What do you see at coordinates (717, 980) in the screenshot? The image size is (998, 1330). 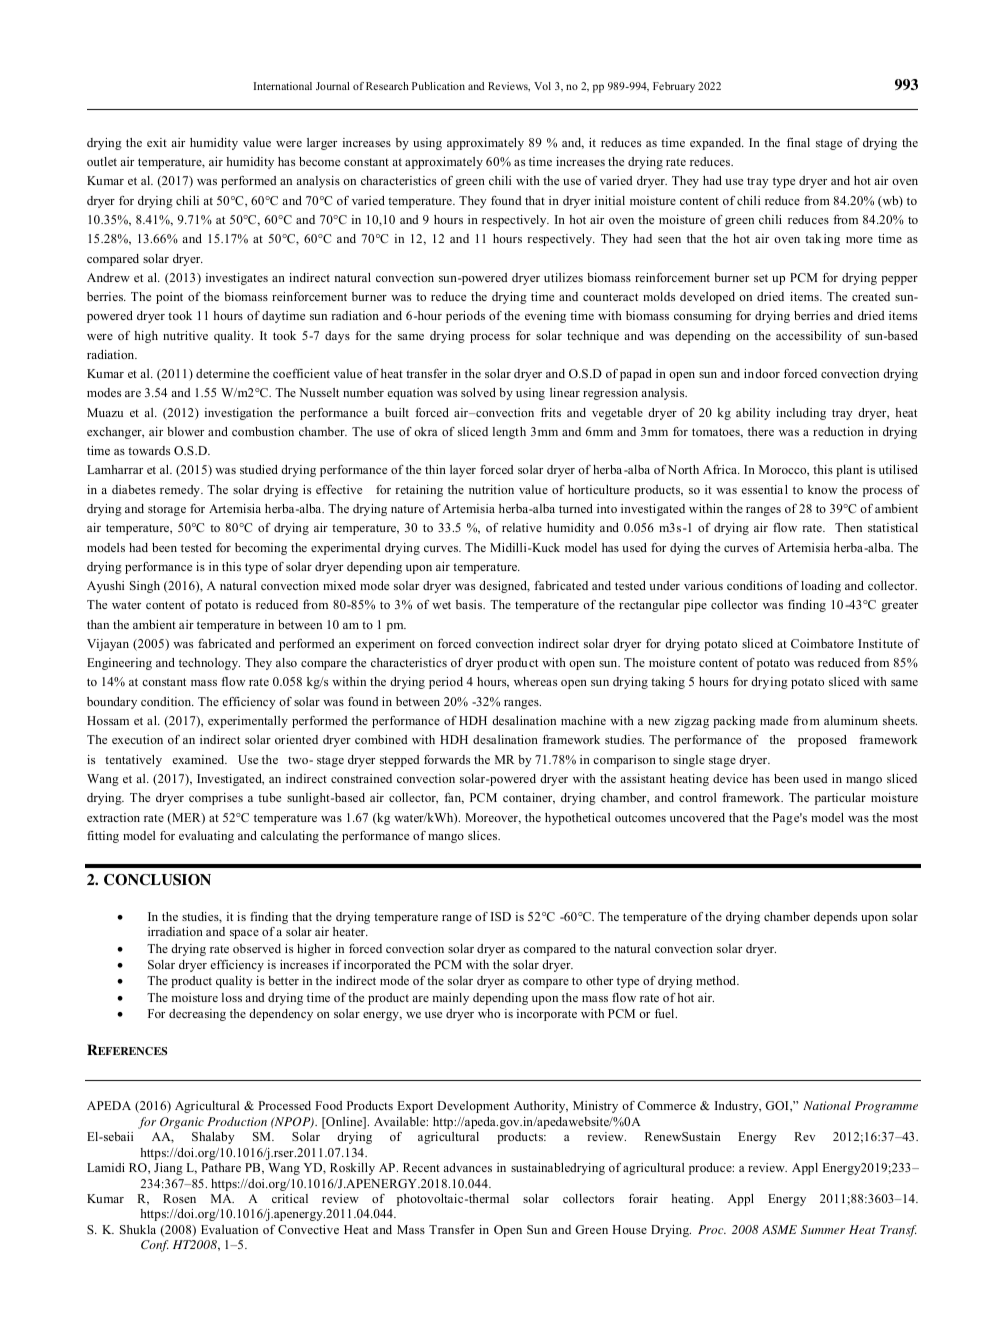 I see `method` at bounding box center [717, 980].
